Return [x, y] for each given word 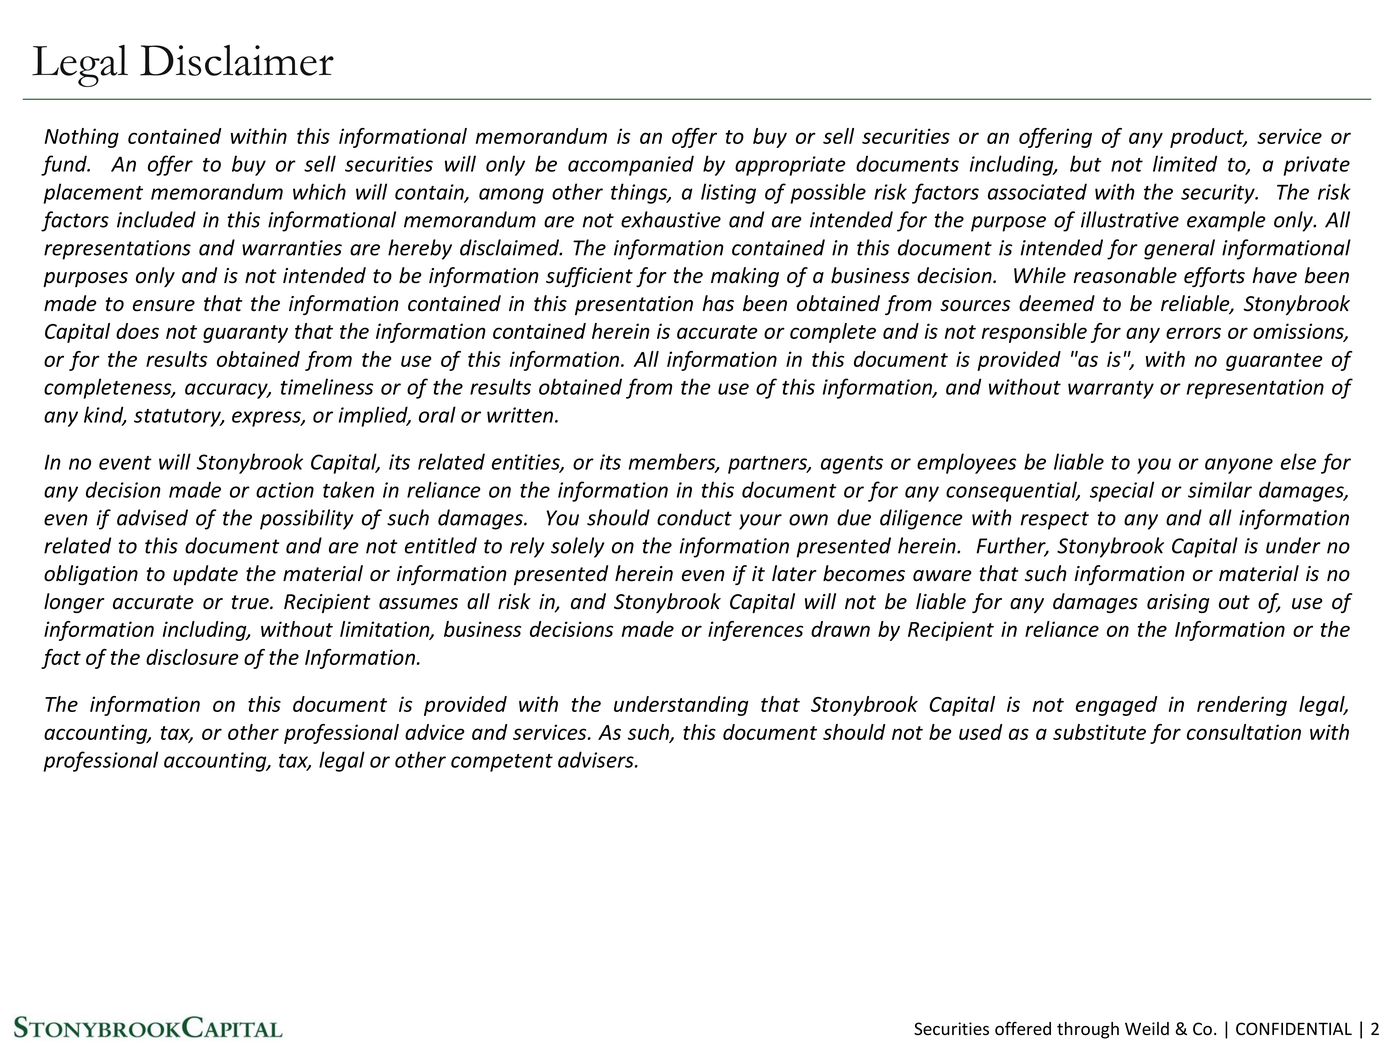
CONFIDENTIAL [1294, 1028]
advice [435, 732]
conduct [694, 517]
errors [1193, 333]
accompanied [631, 165]
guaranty [245, 334]
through [1088, 1030]
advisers [597, 759]
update [205, 575]
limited [1185, 163]
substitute [1099, 732]
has [718, 303]
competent [502, 763]
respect [1054, 520]
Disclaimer [237, 60]
